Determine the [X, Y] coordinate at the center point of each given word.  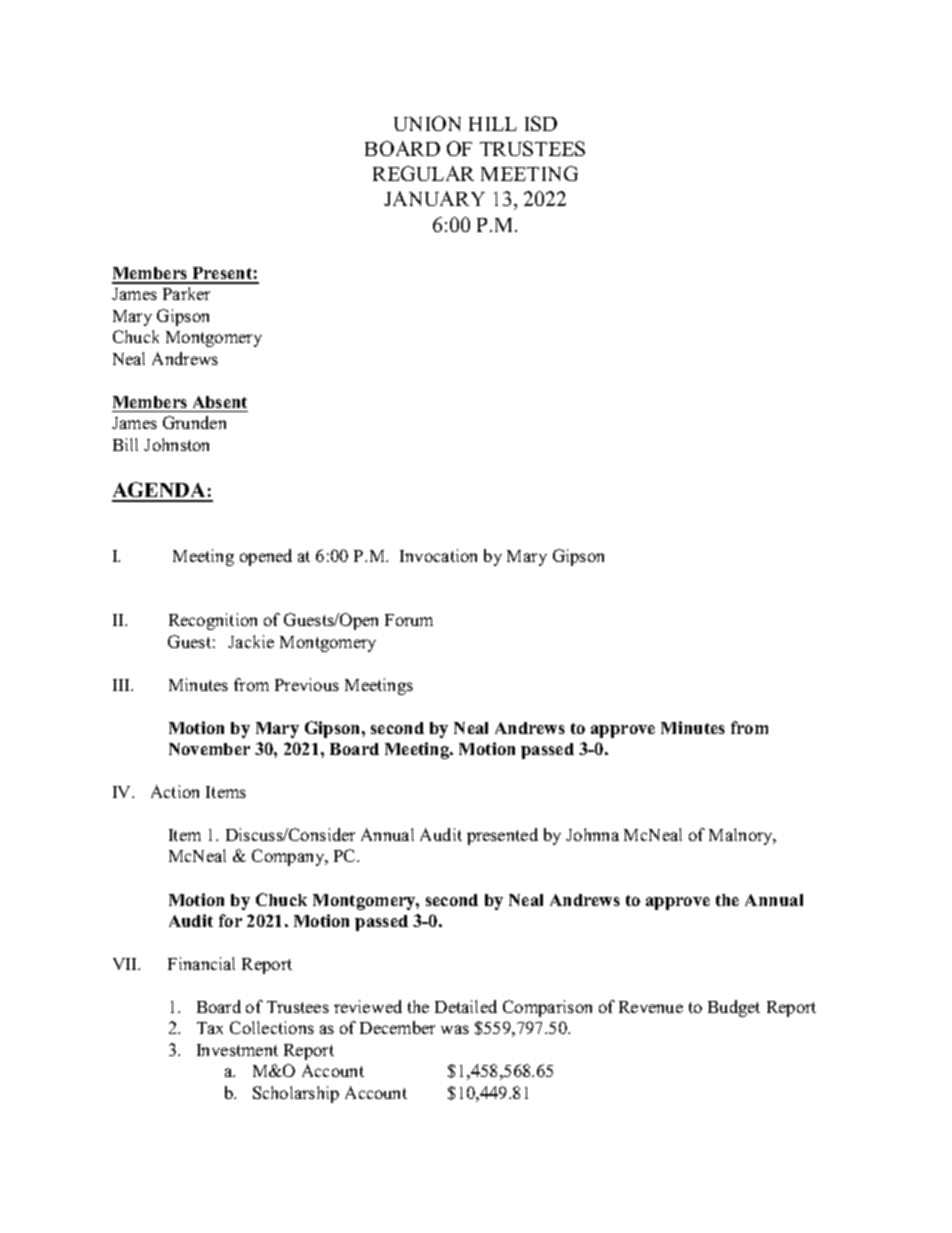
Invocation [438, 555]
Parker [186, 293]
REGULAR [423, 173]
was [455, 1029]
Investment [237, 1050]
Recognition [213, 621]
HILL [493, 124]
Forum [409, 620]
